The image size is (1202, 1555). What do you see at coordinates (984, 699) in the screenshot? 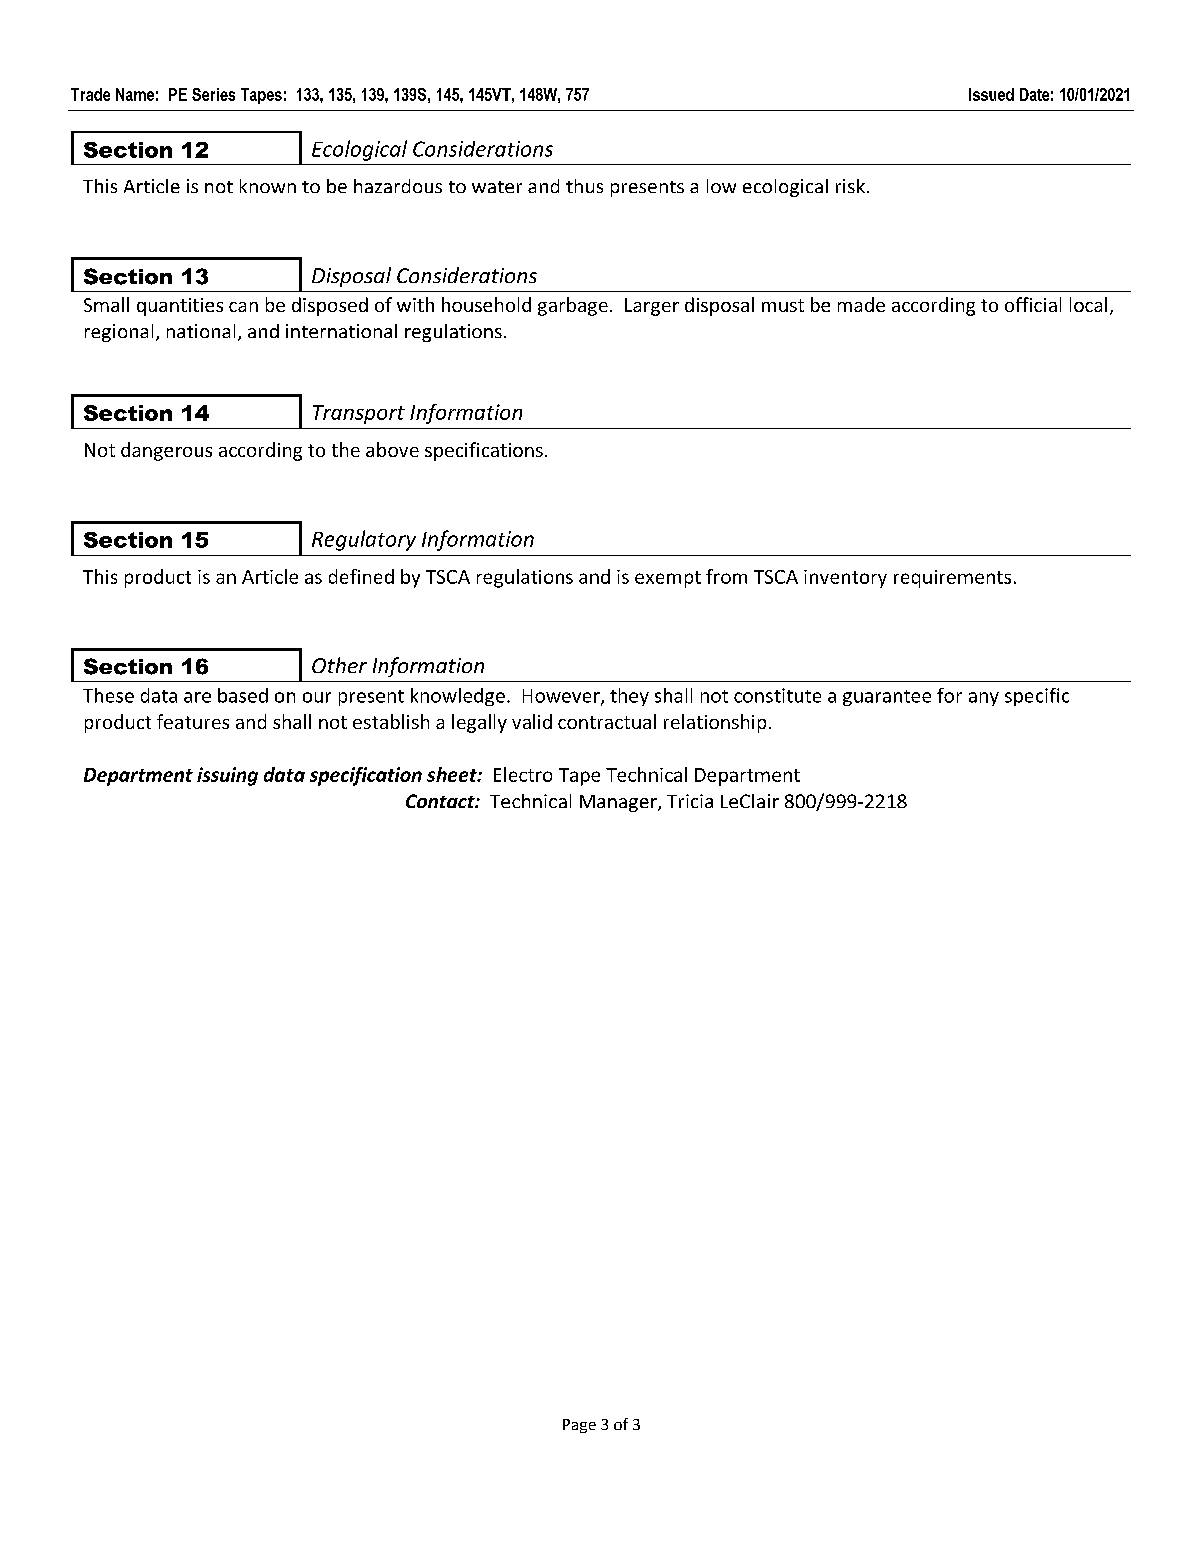
I see `any` at bounding box center [984, 699].
